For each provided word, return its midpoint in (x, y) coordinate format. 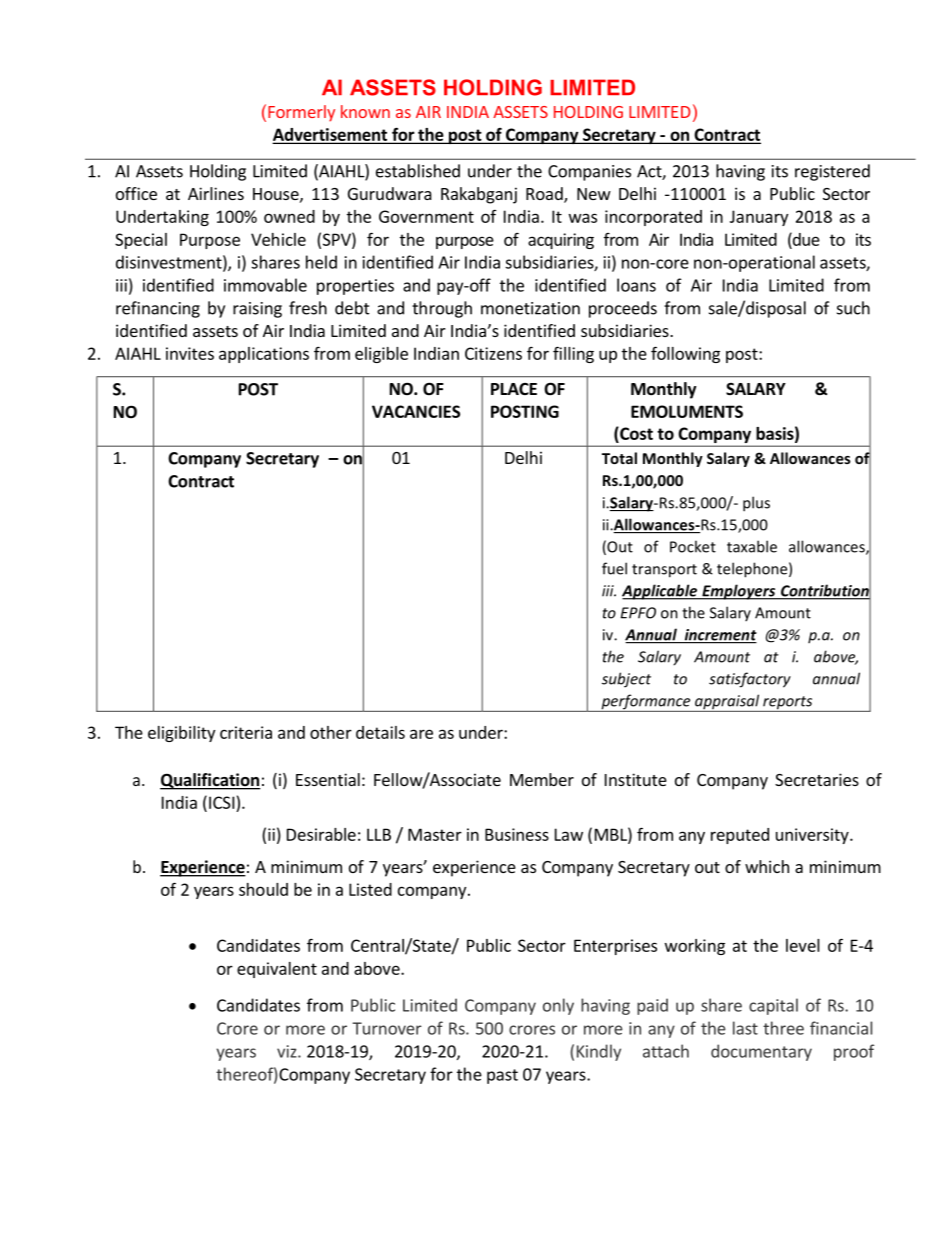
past (502, 1076)
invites (190, 353)
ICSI (221, 802)
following (685, 354)
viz (288, 1051)
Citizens (493, 353)
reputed (740, 836)
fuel (614, 568)
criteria (246, 732)
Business (517, 834)
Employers (739, 592)
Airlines (216, 193)
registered (832, 172)
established (418, 171)
